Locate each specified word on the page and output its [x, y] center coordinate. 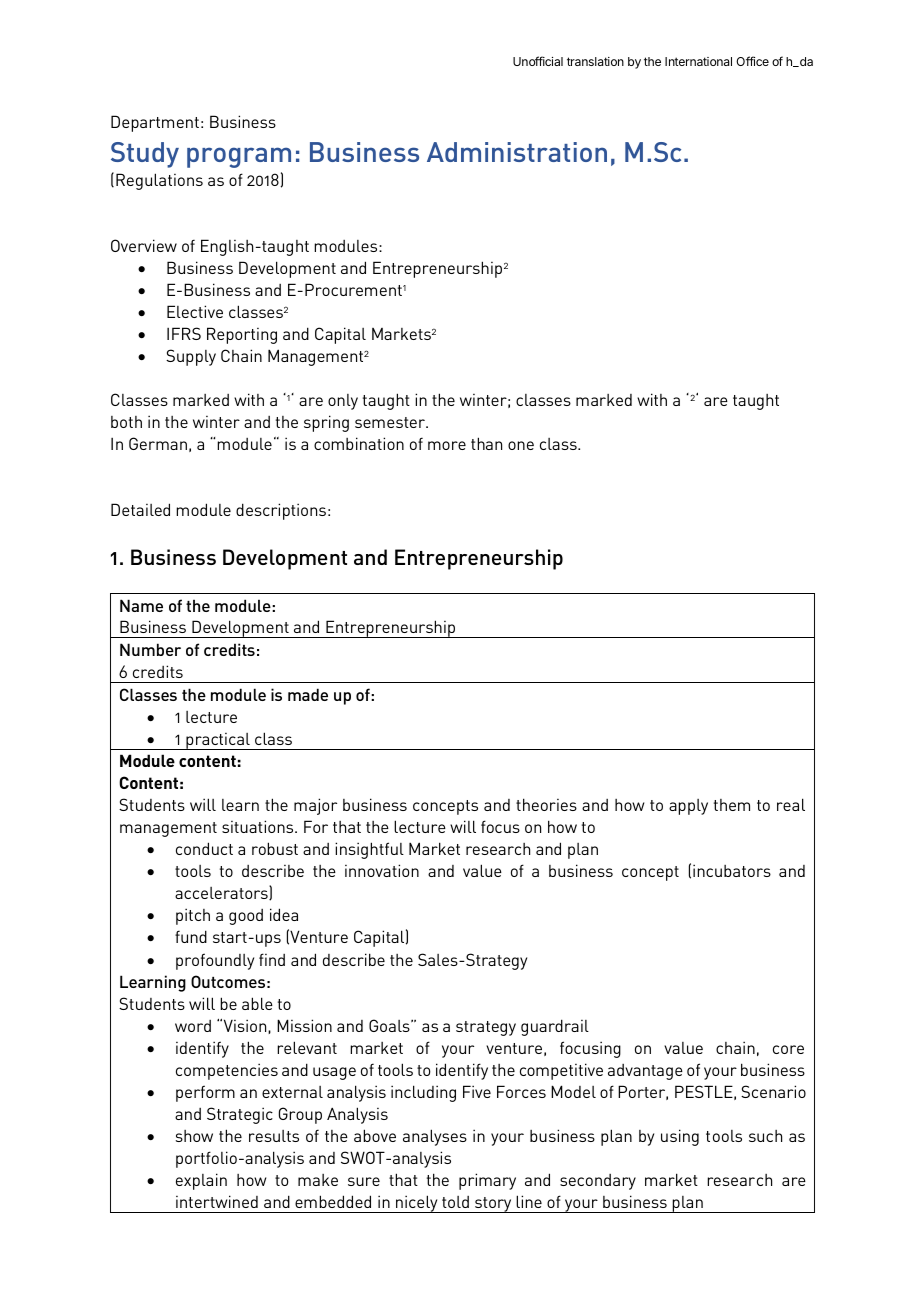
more [447, 445]
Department [155, 123]
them [732, 805]
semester [391, 422]
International [698, 61]
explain [201, 1181]
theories [546, 804]
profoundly [215, 961]
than [486, 443]
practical [218, 741]
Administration [517, 152]
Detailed [140, 509]
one [521, 445]
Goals [390, 1025]
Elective [195, 311]
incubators [732, 870]
